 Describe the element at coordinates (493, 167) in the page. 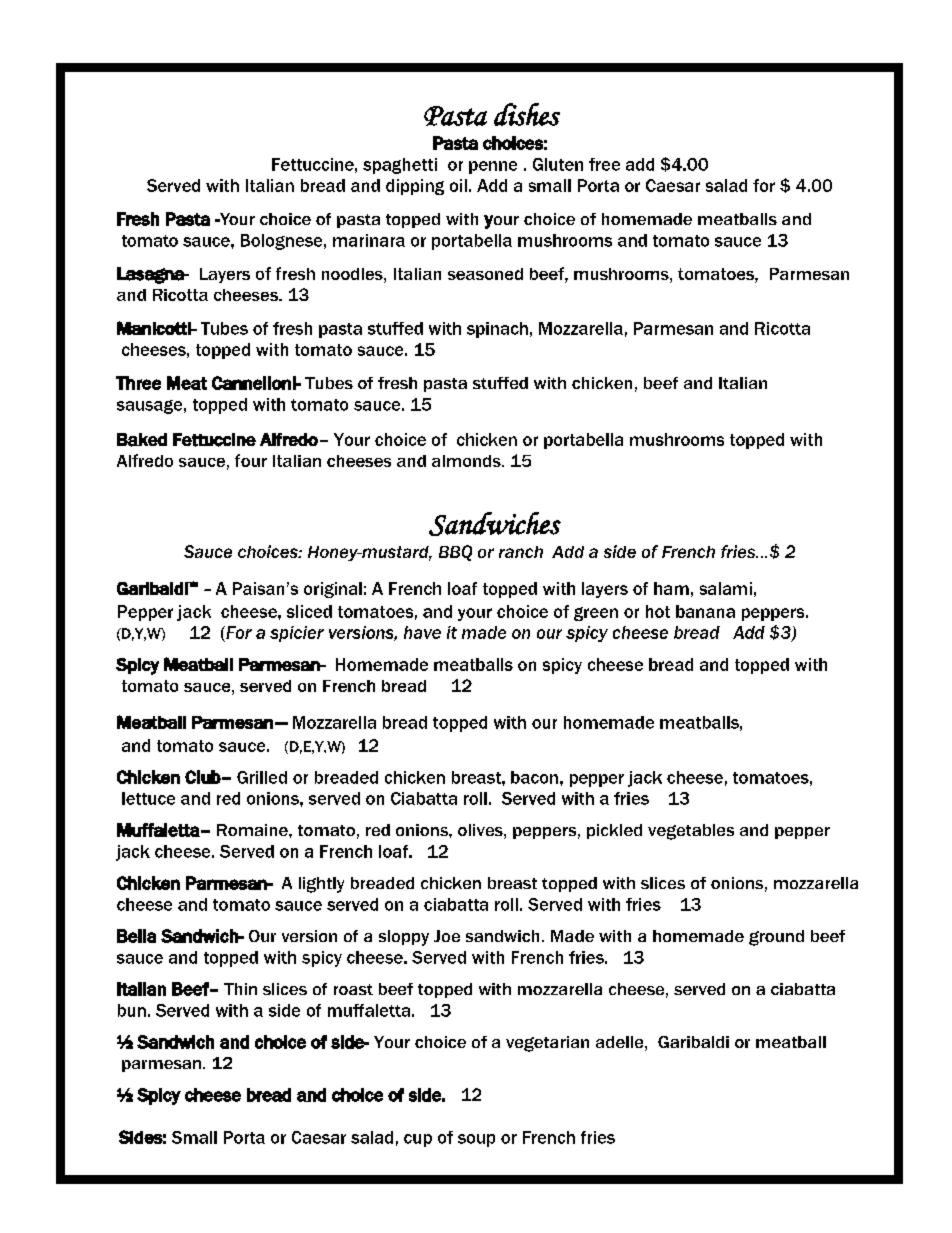

I see `penne` at that location.
